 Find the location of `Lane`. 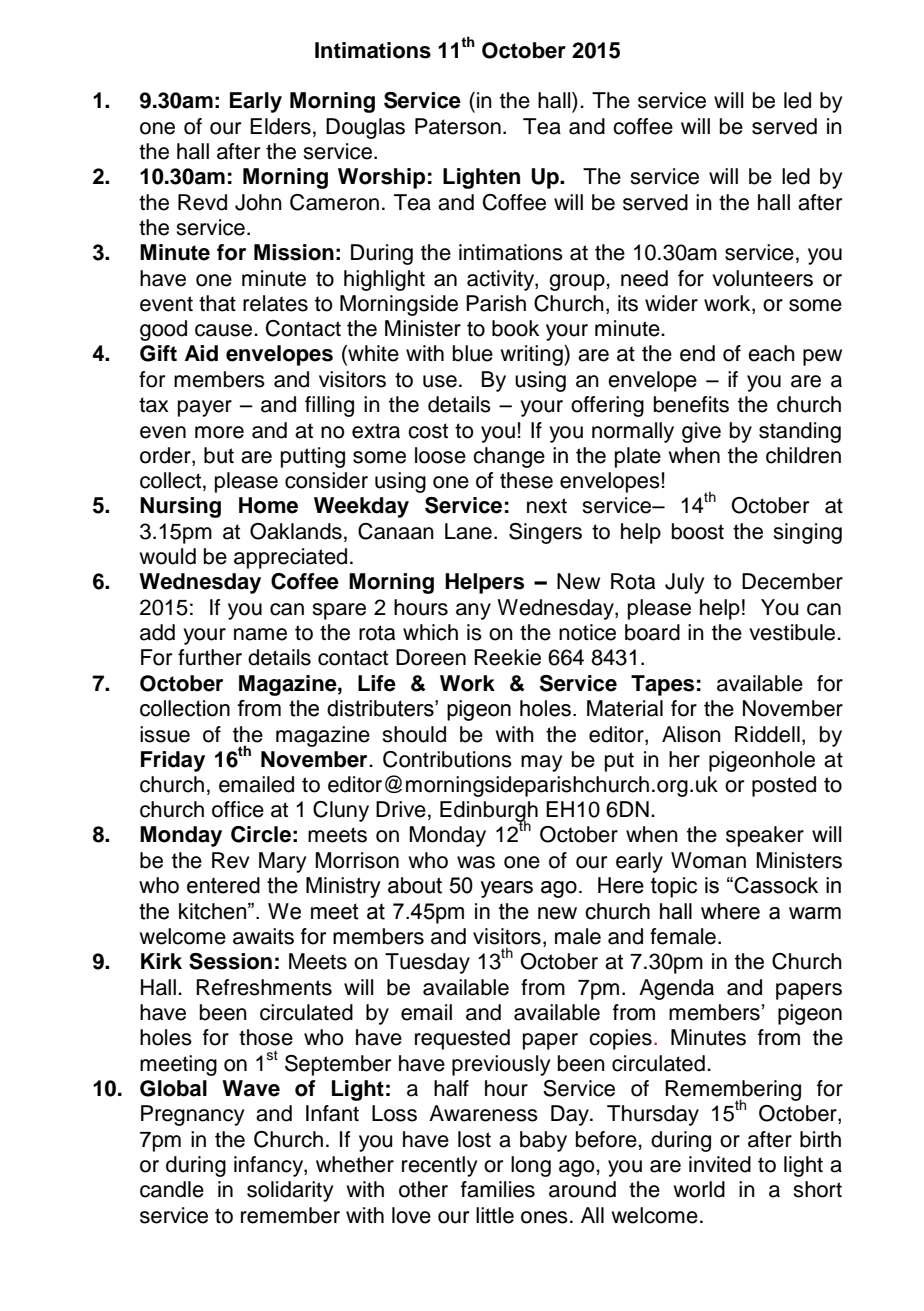

Lane is located at coordinates (468, 531).
